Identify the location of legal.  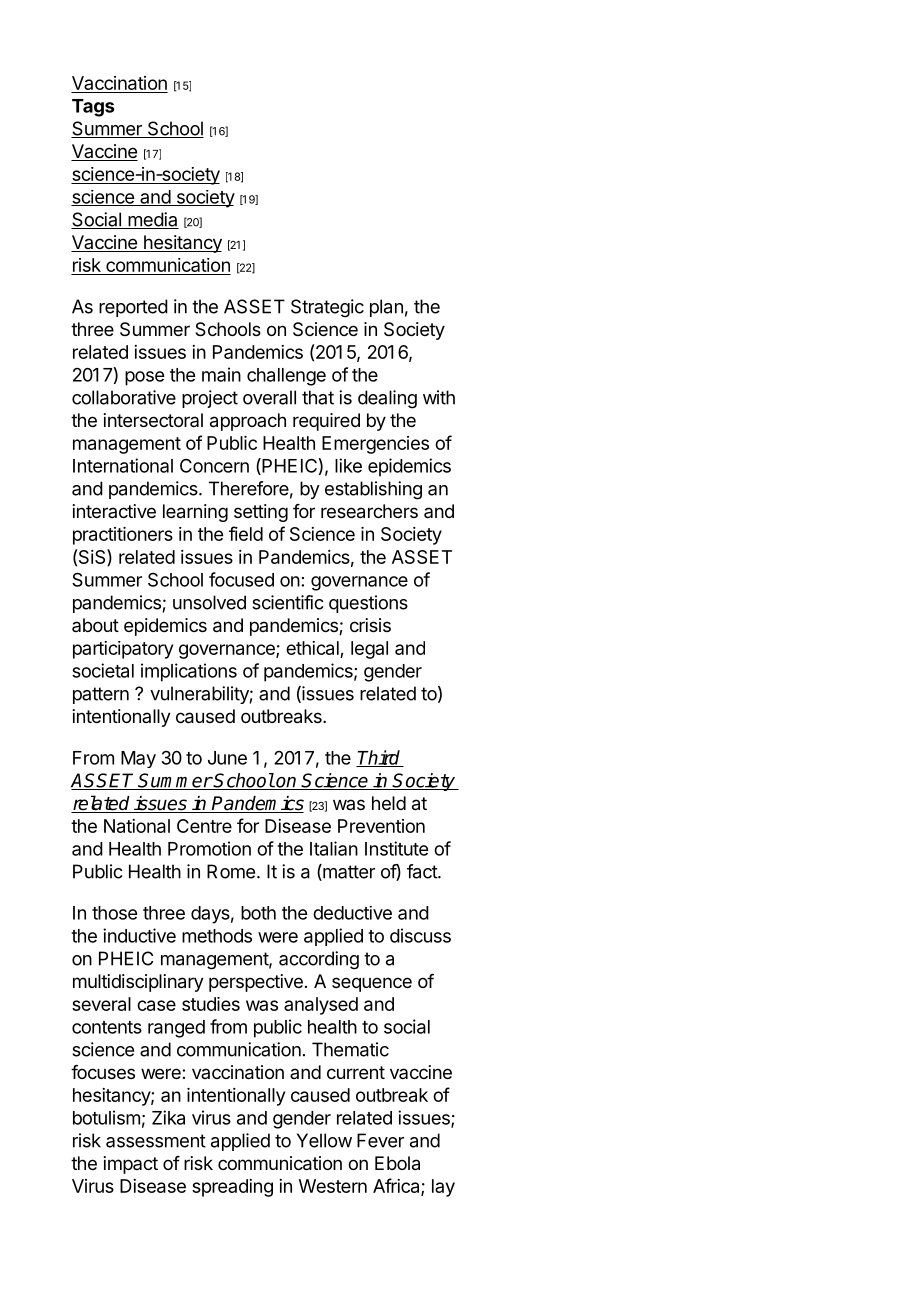
(369, 650).
